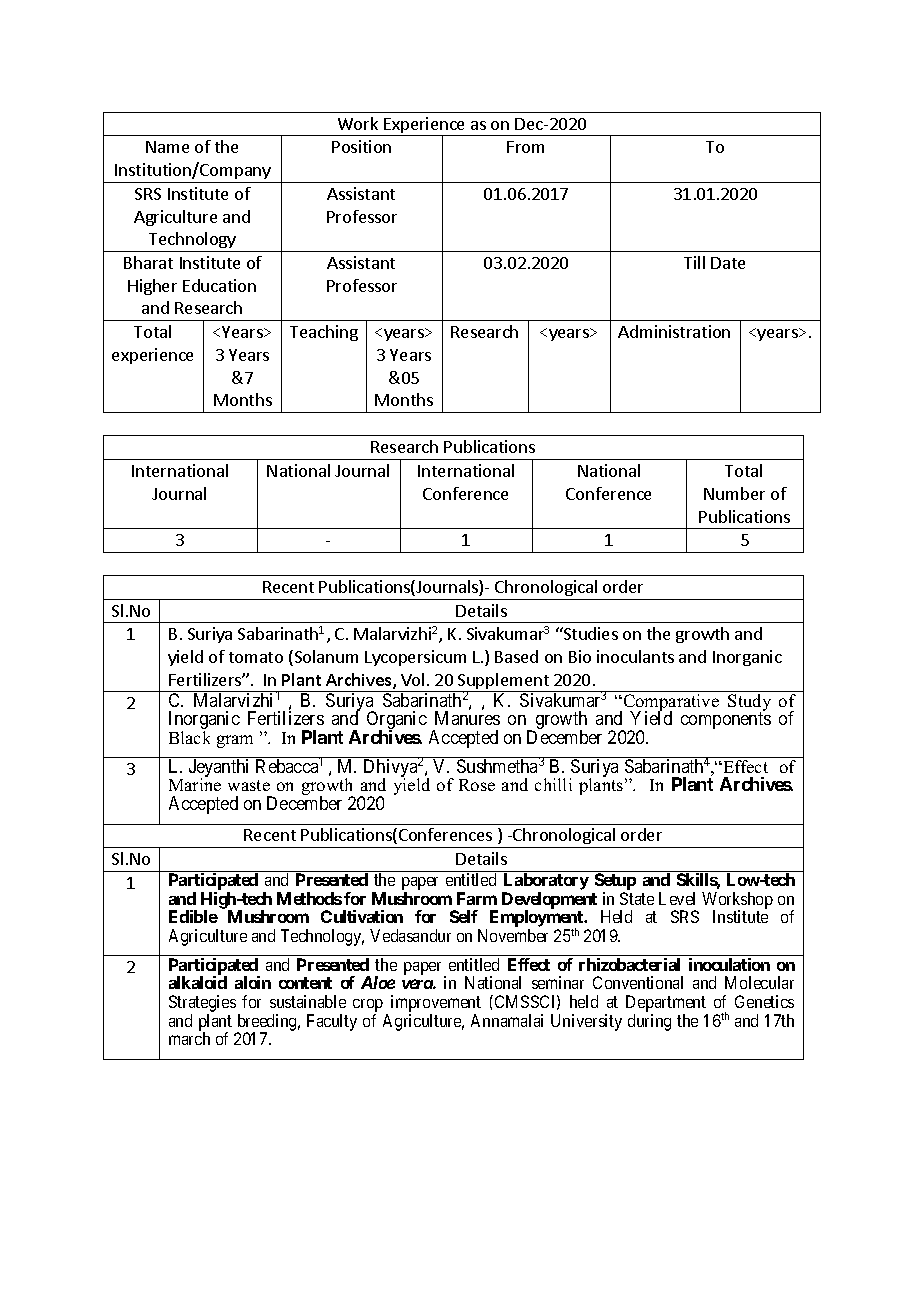 This screenshot has width=924, height=1309. Describe the element at coordinates (674, 331) in the screenshot. I see `Administration` at that location.
